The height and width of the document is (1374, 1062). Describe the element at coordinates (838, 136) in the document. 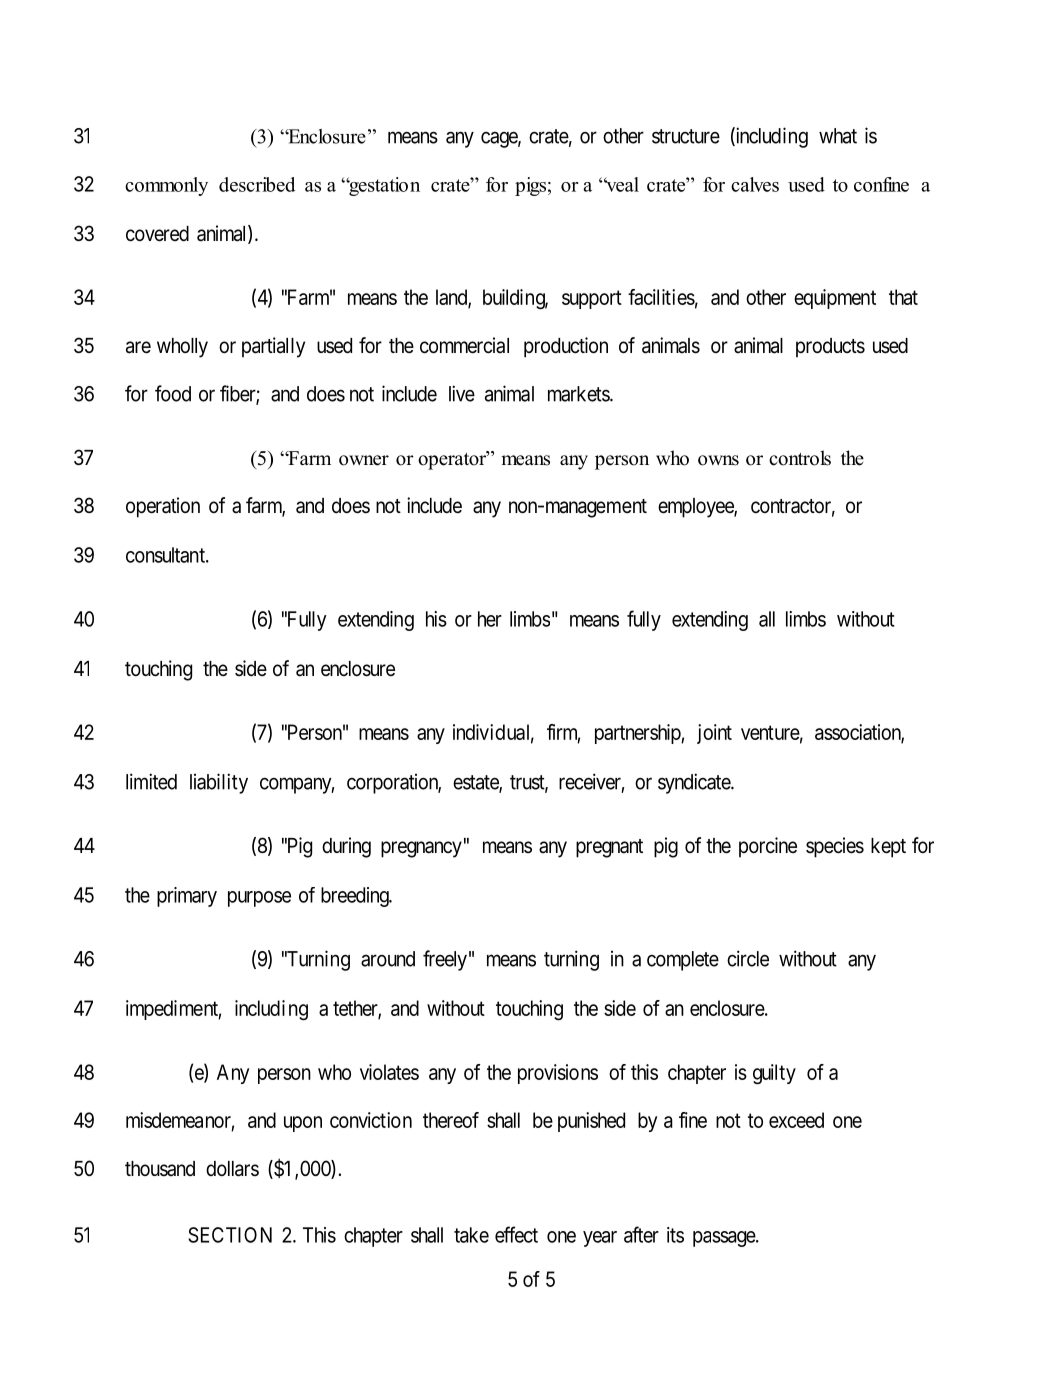

I see `what` at that location.
